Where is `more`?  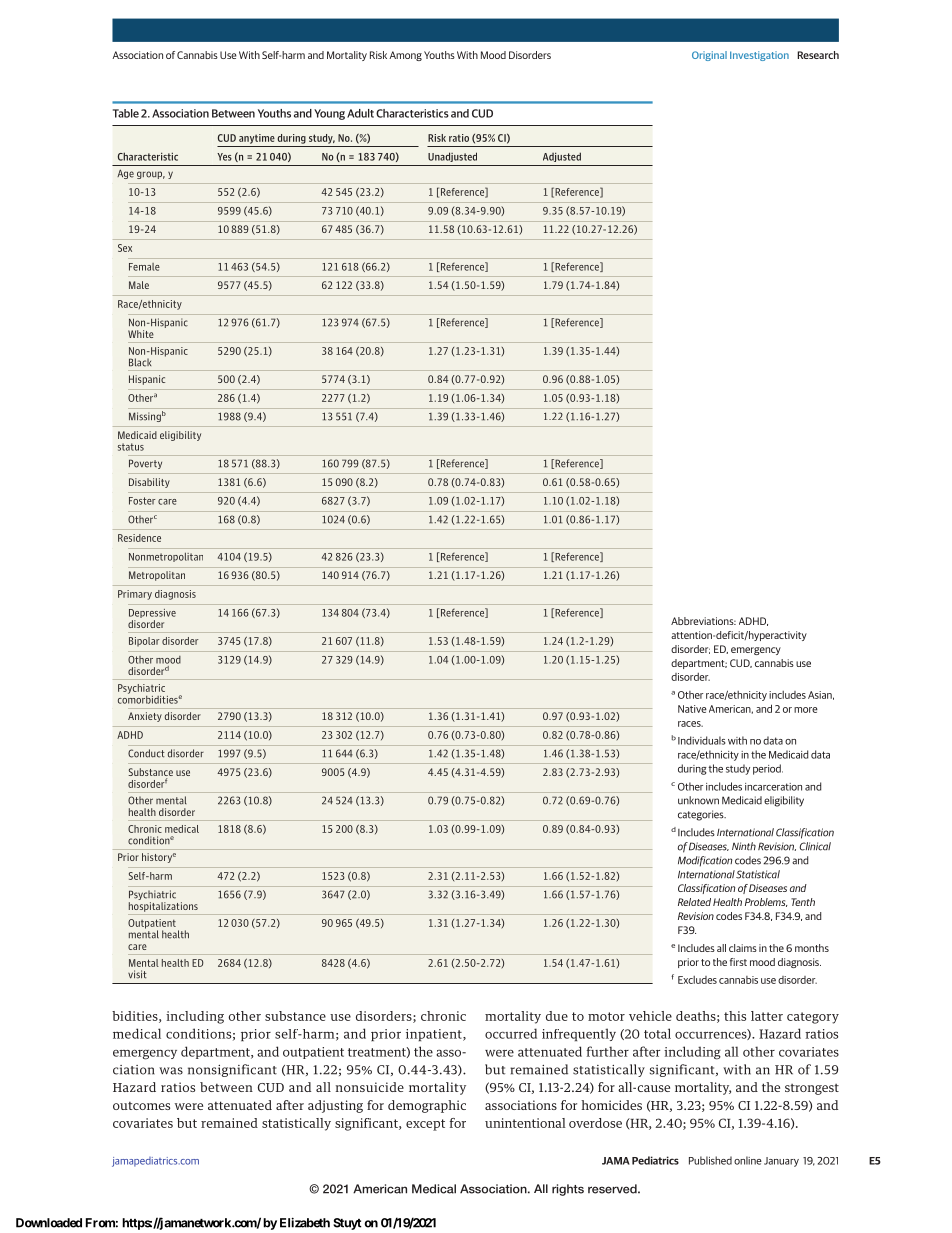
more is located at coordinates (806, 710).
